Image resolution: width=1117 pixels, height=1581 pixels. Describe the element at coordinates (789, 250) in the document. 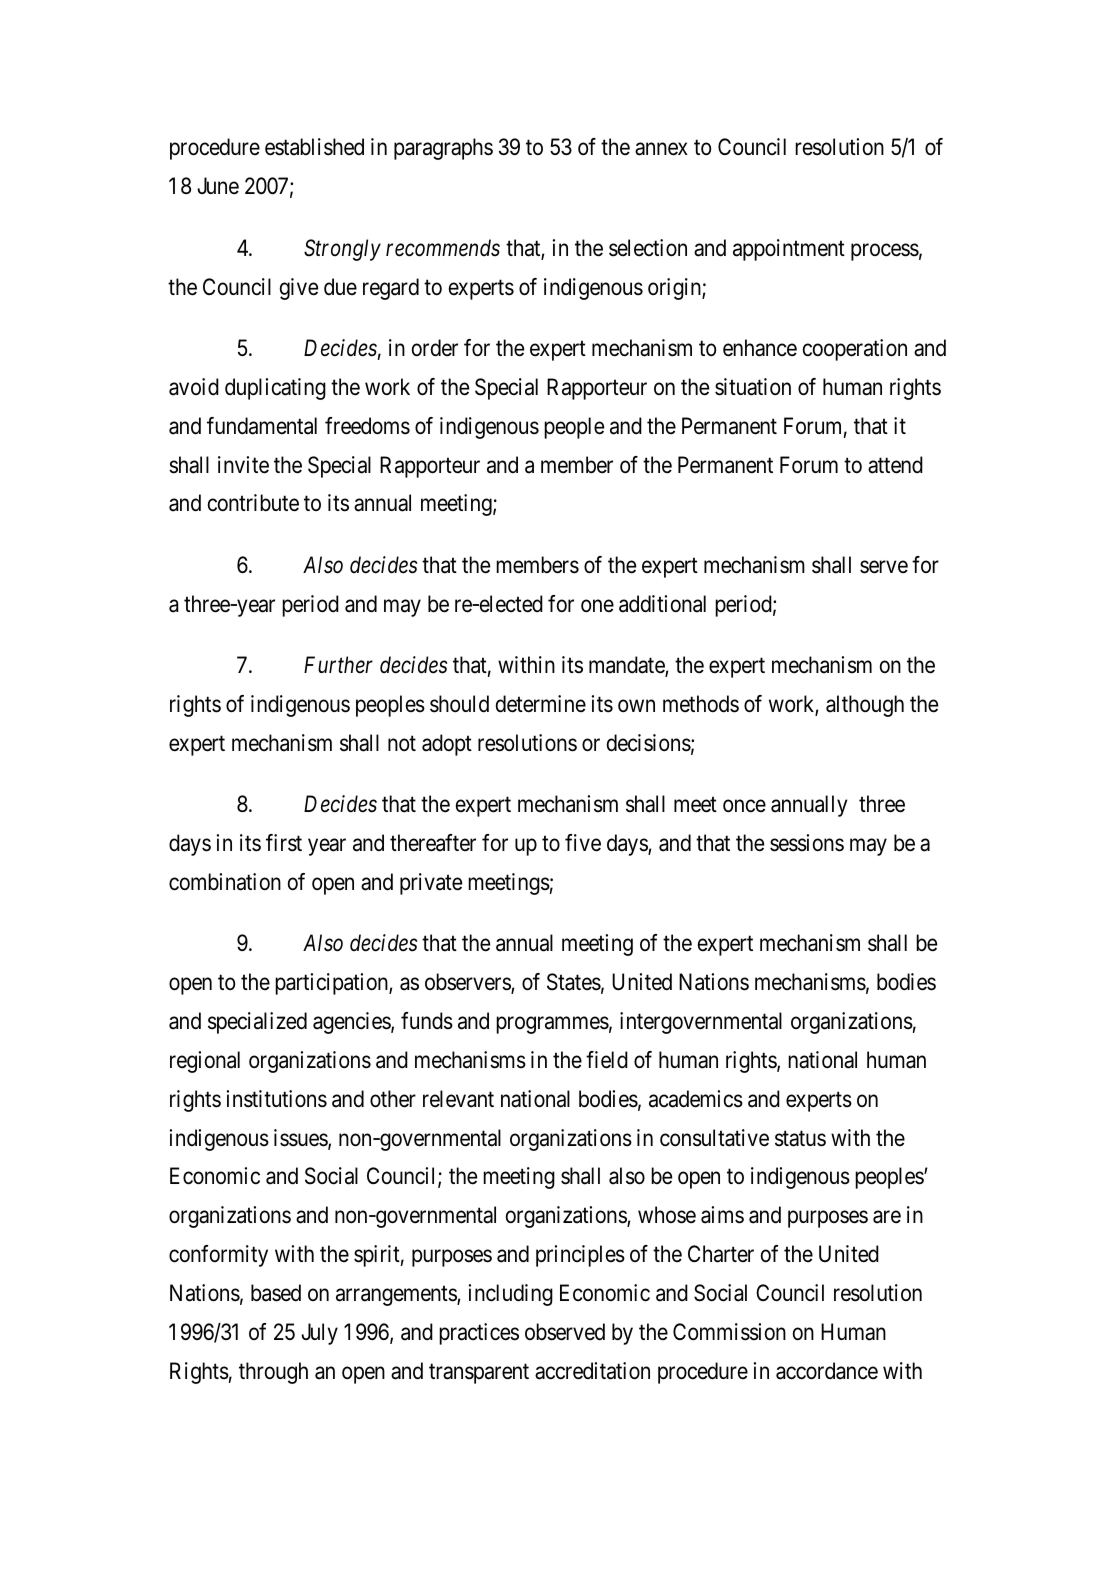

I see `appointment` at that location.
